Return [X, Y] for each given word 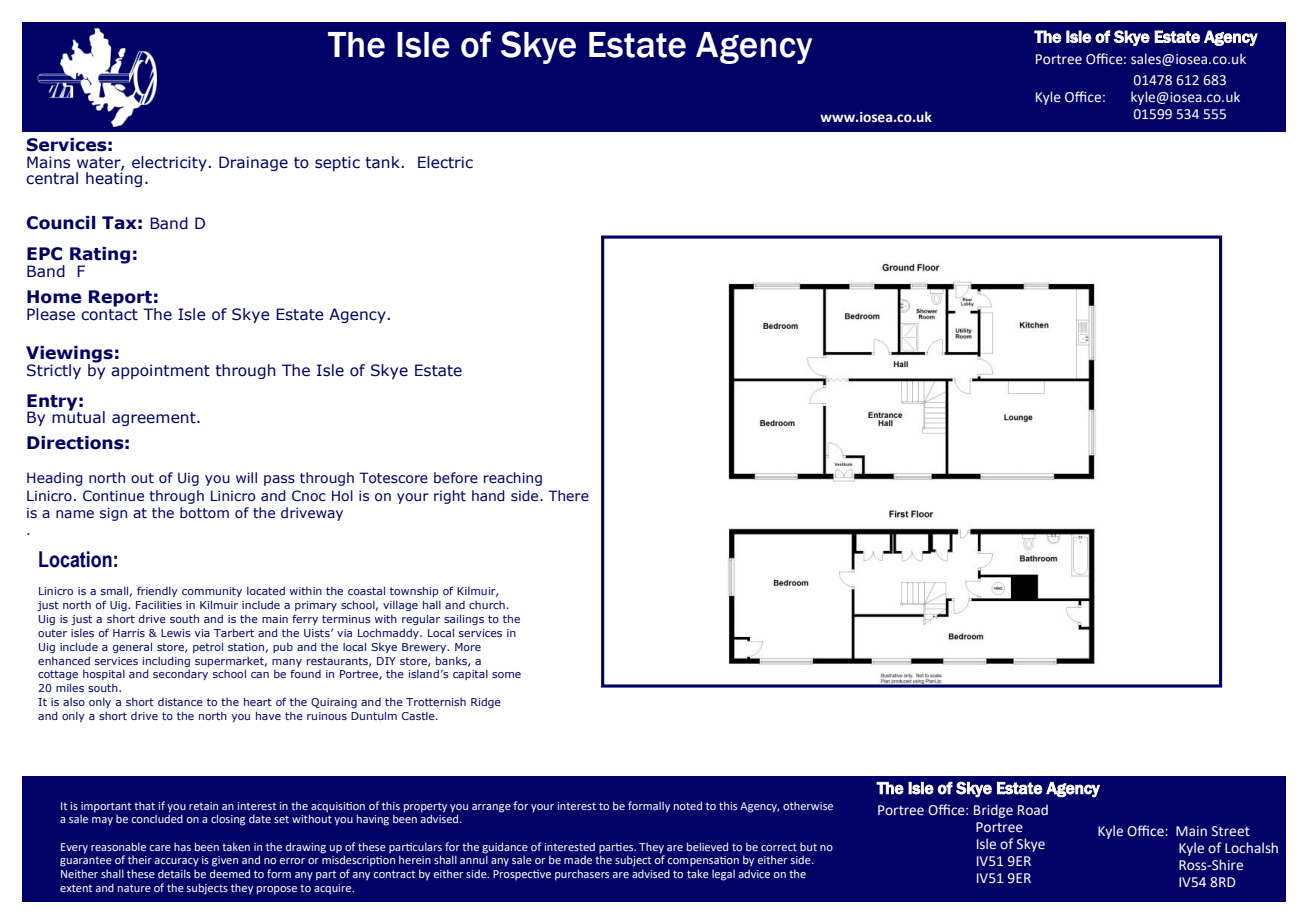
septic [337, 163]
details [174, 873]
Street [1231, 831]
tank [382, 162]
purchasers [582, 875]
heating [114, 178]
